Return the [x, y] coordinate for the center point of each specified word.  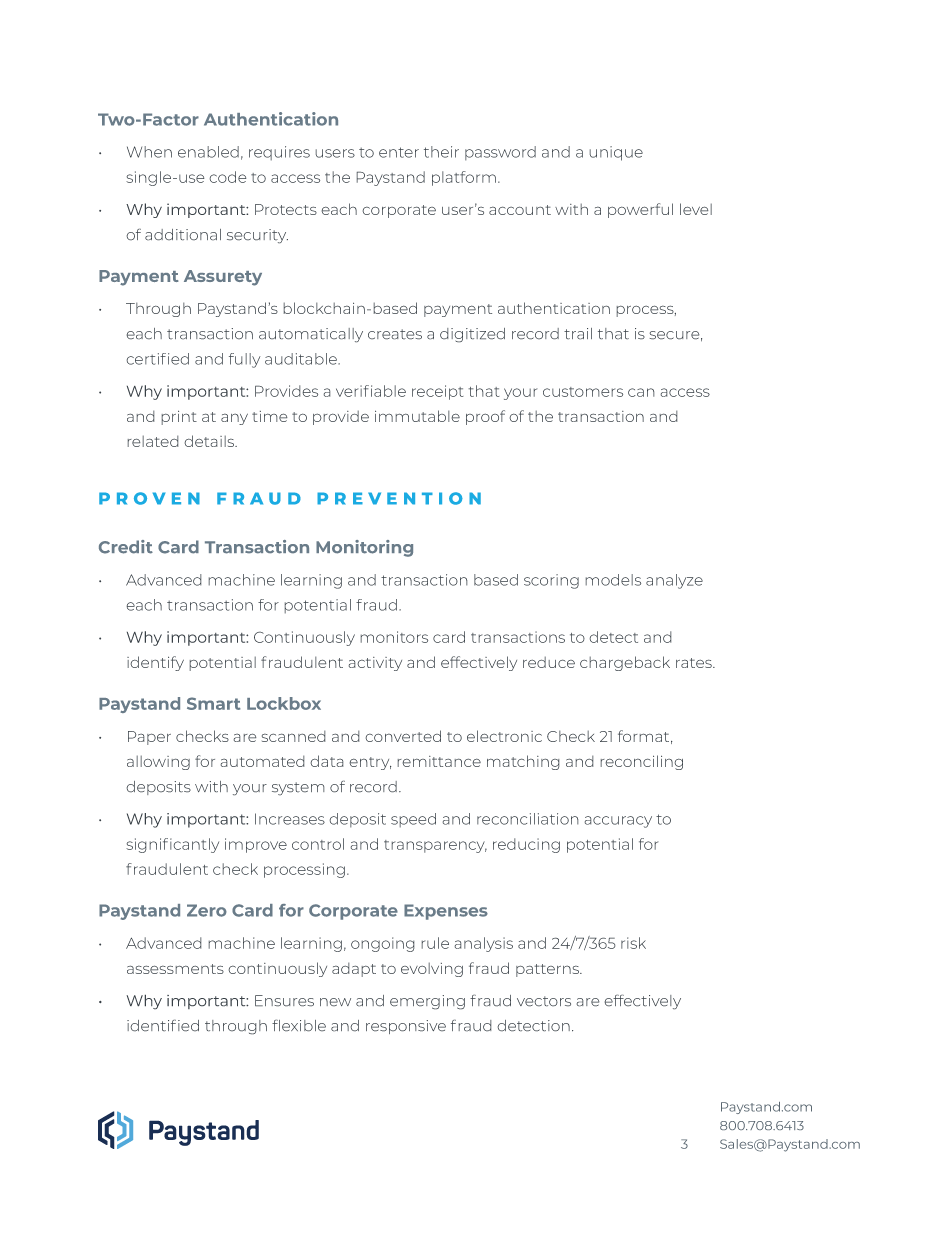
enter [399, 152]
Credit [126, 547]
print [179, 418]
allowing [158, 763]
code [228, 177]
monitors [394, 637]
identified [163, 1025]
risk [633, 943]
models [613, 580]
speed [413, 820]
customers [583, 392]
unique [616, 153]
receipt [437, 392]
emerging [427, 1002]
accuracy [618, 822]
